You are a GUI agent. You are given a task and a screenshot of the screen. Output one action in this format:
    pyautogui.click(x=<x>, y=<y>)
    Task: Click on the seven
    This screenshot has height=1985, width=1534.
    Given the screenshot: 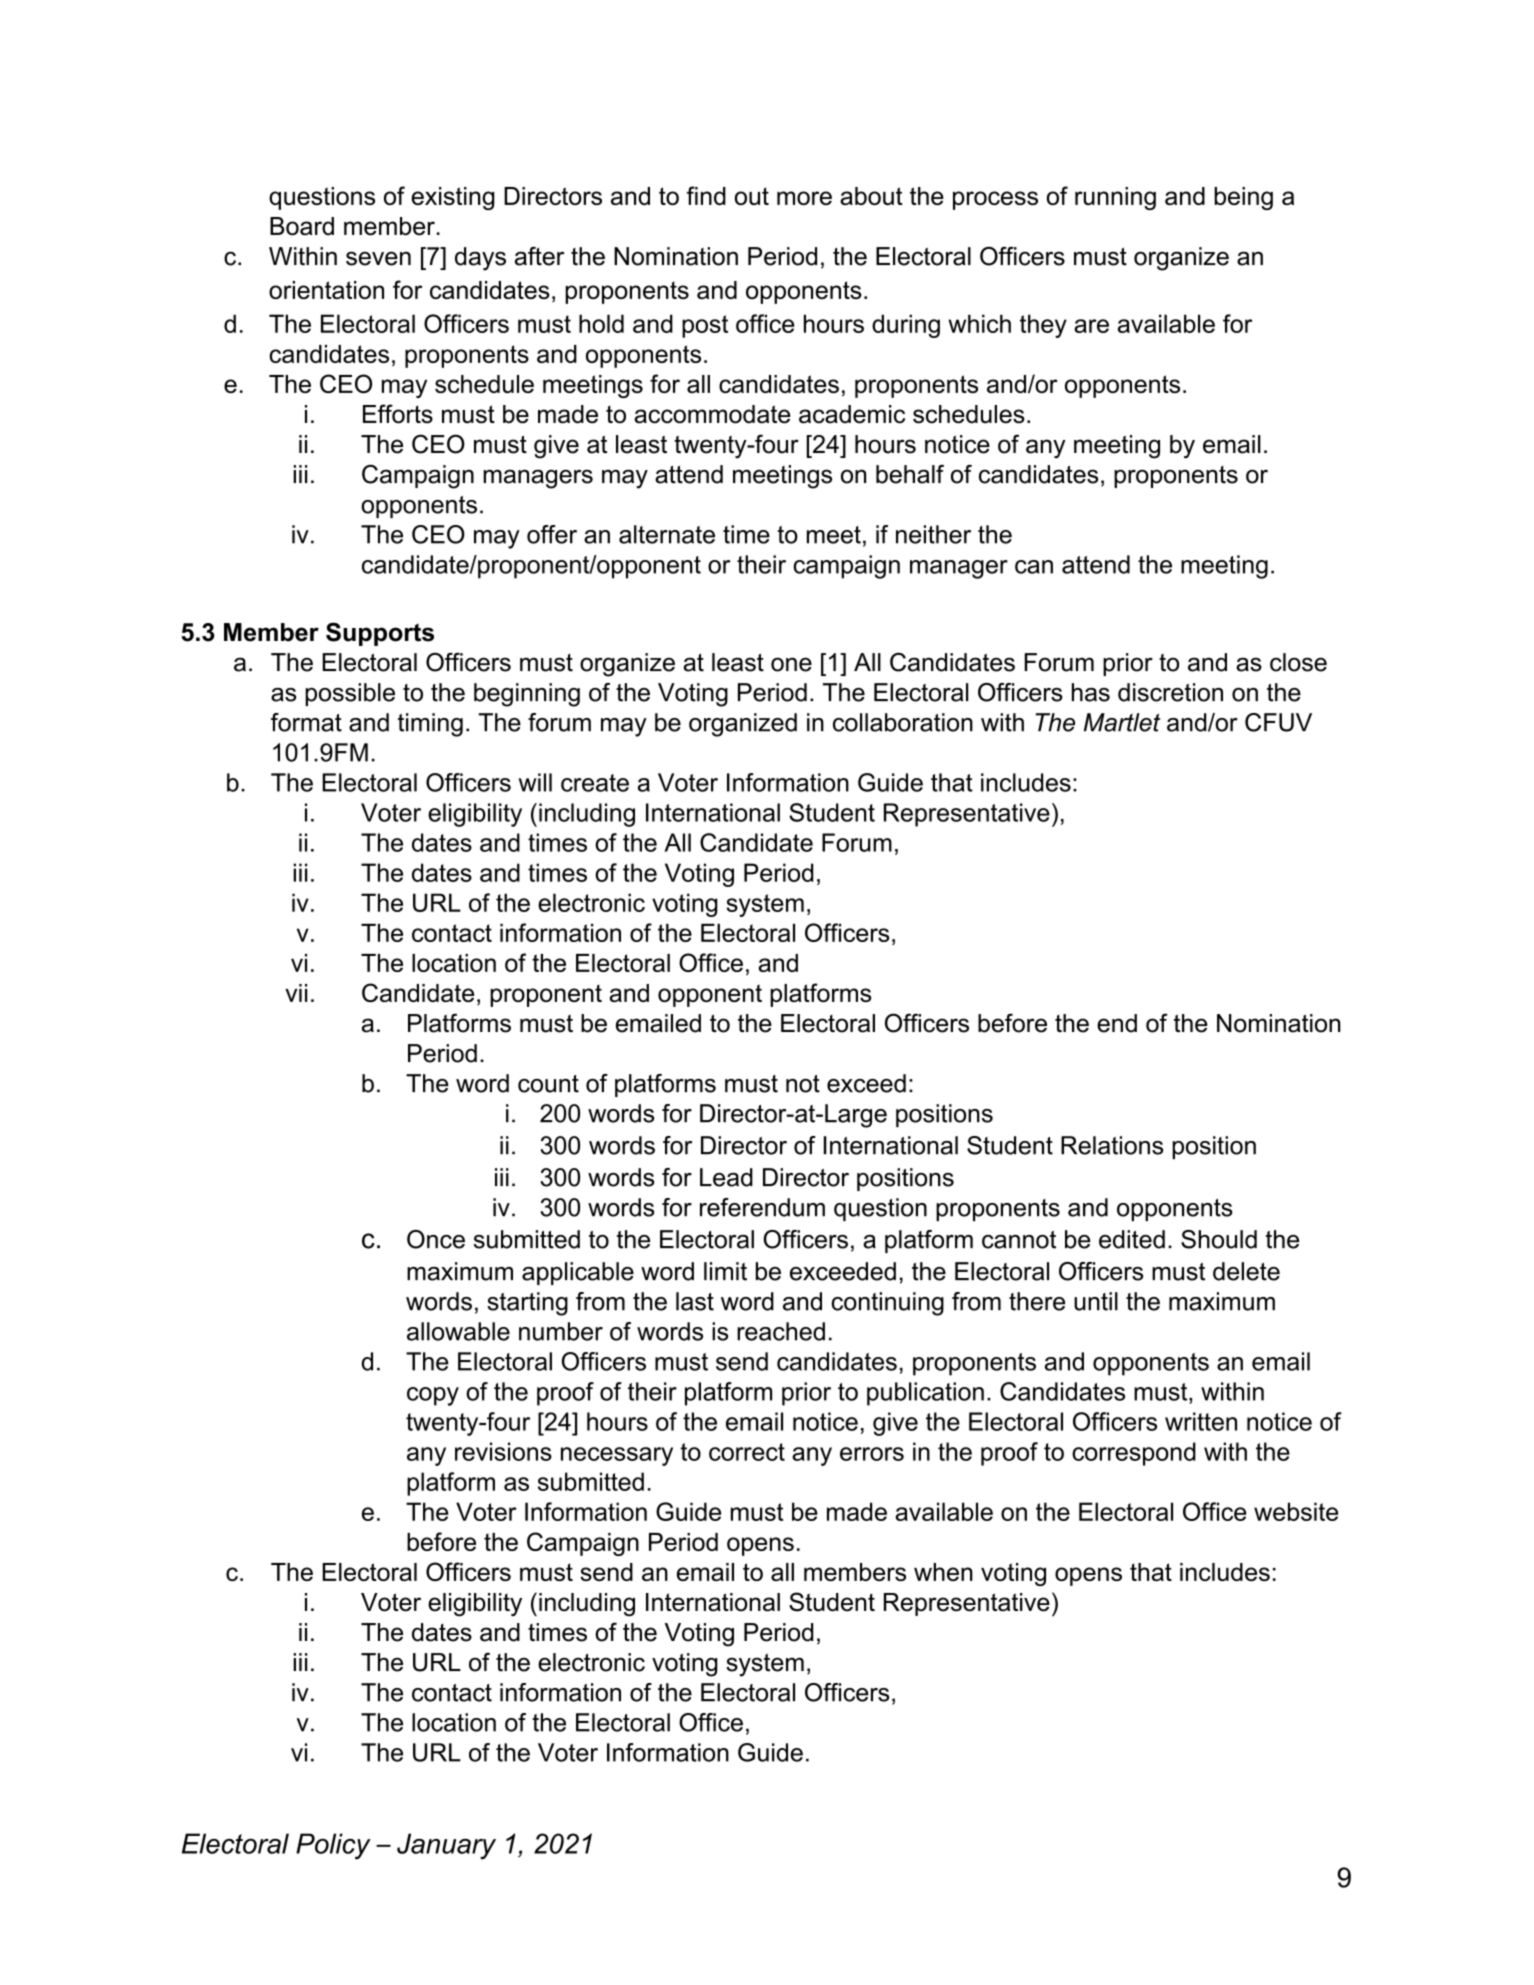 What is the action you would take?
    pyautogui.click(x=378, y=258)
